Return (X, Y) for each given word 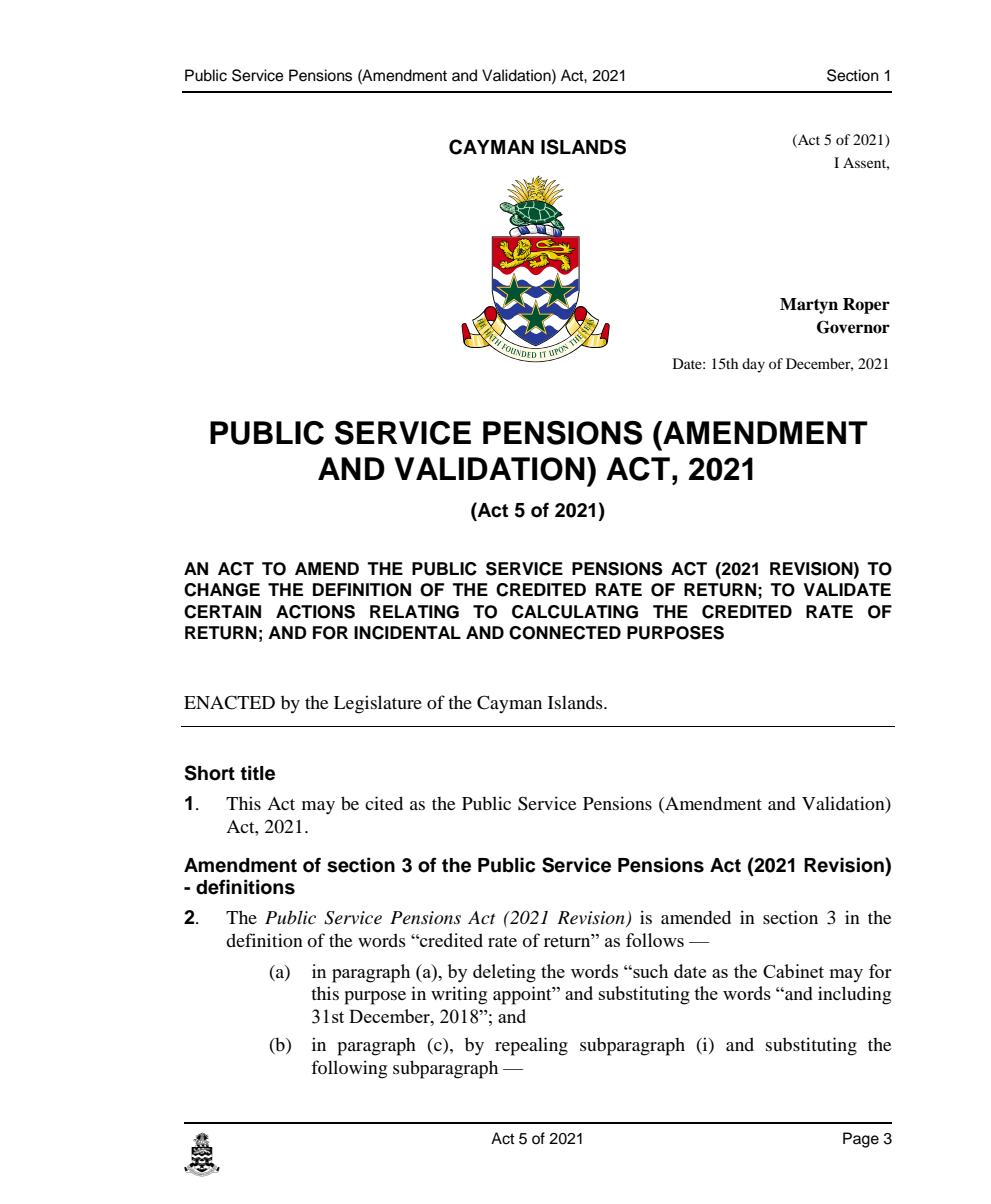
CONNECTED (565, 633)
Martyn (809, 306)
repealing (531, 1046)
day (753, 365)
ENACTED (229, 702)
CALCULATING (575, 612)
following (349, 1069)
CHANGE (222, 590)
